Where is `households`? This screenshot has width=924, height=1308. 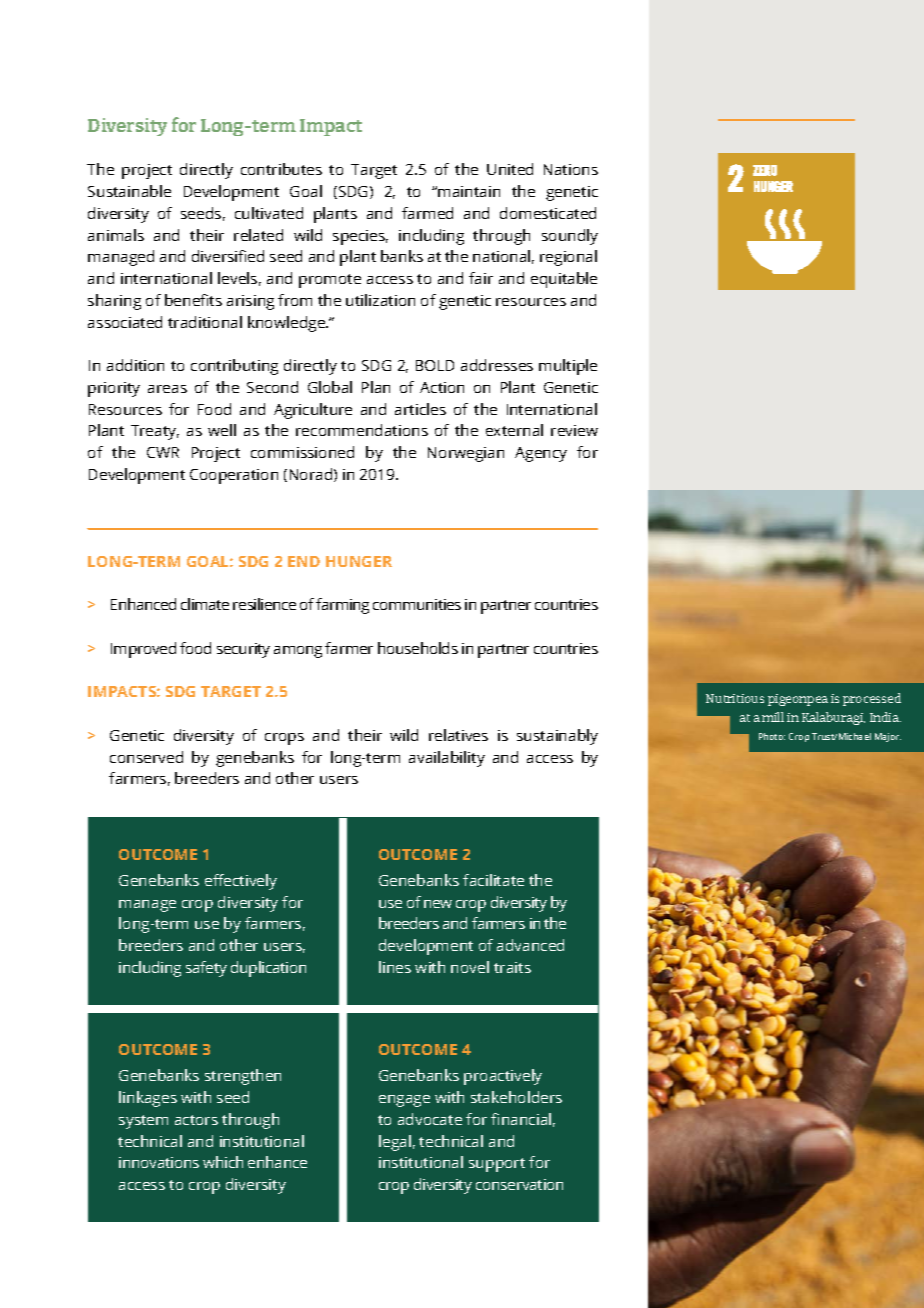 households is located at coordinates (418, 648).
